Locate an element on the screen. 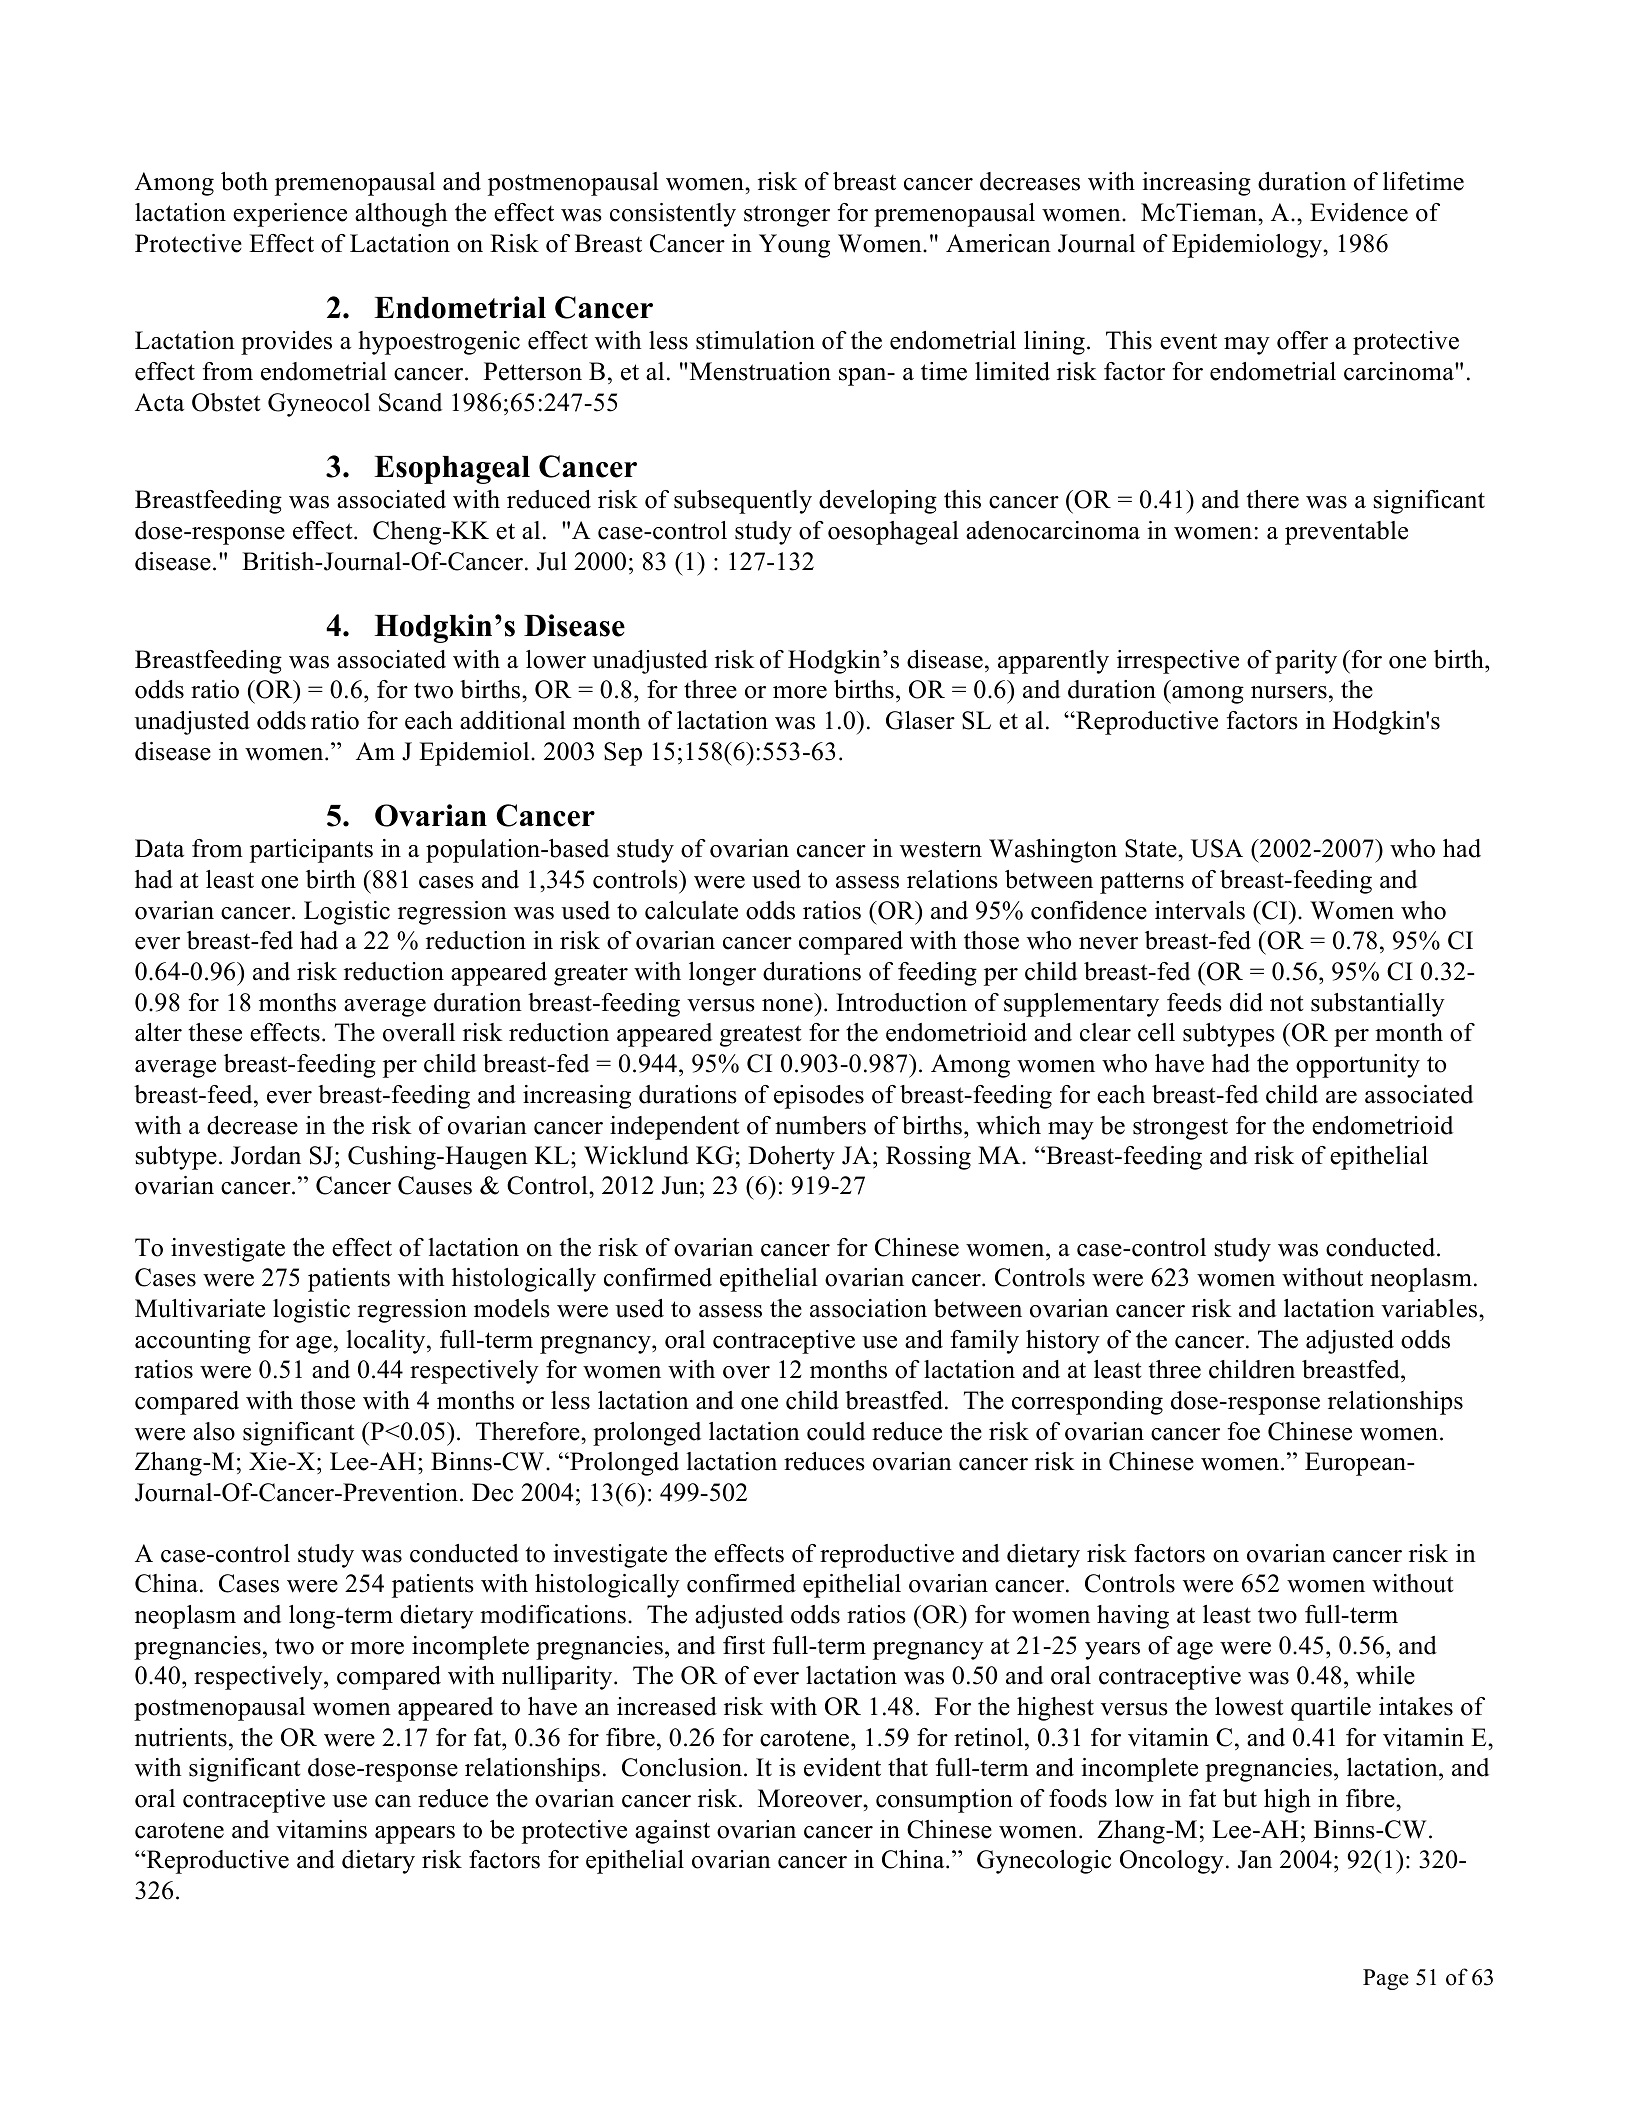 The width and height of the screenshot is (1629, 2109). Jordan is located at coordinates (266, 1155).
